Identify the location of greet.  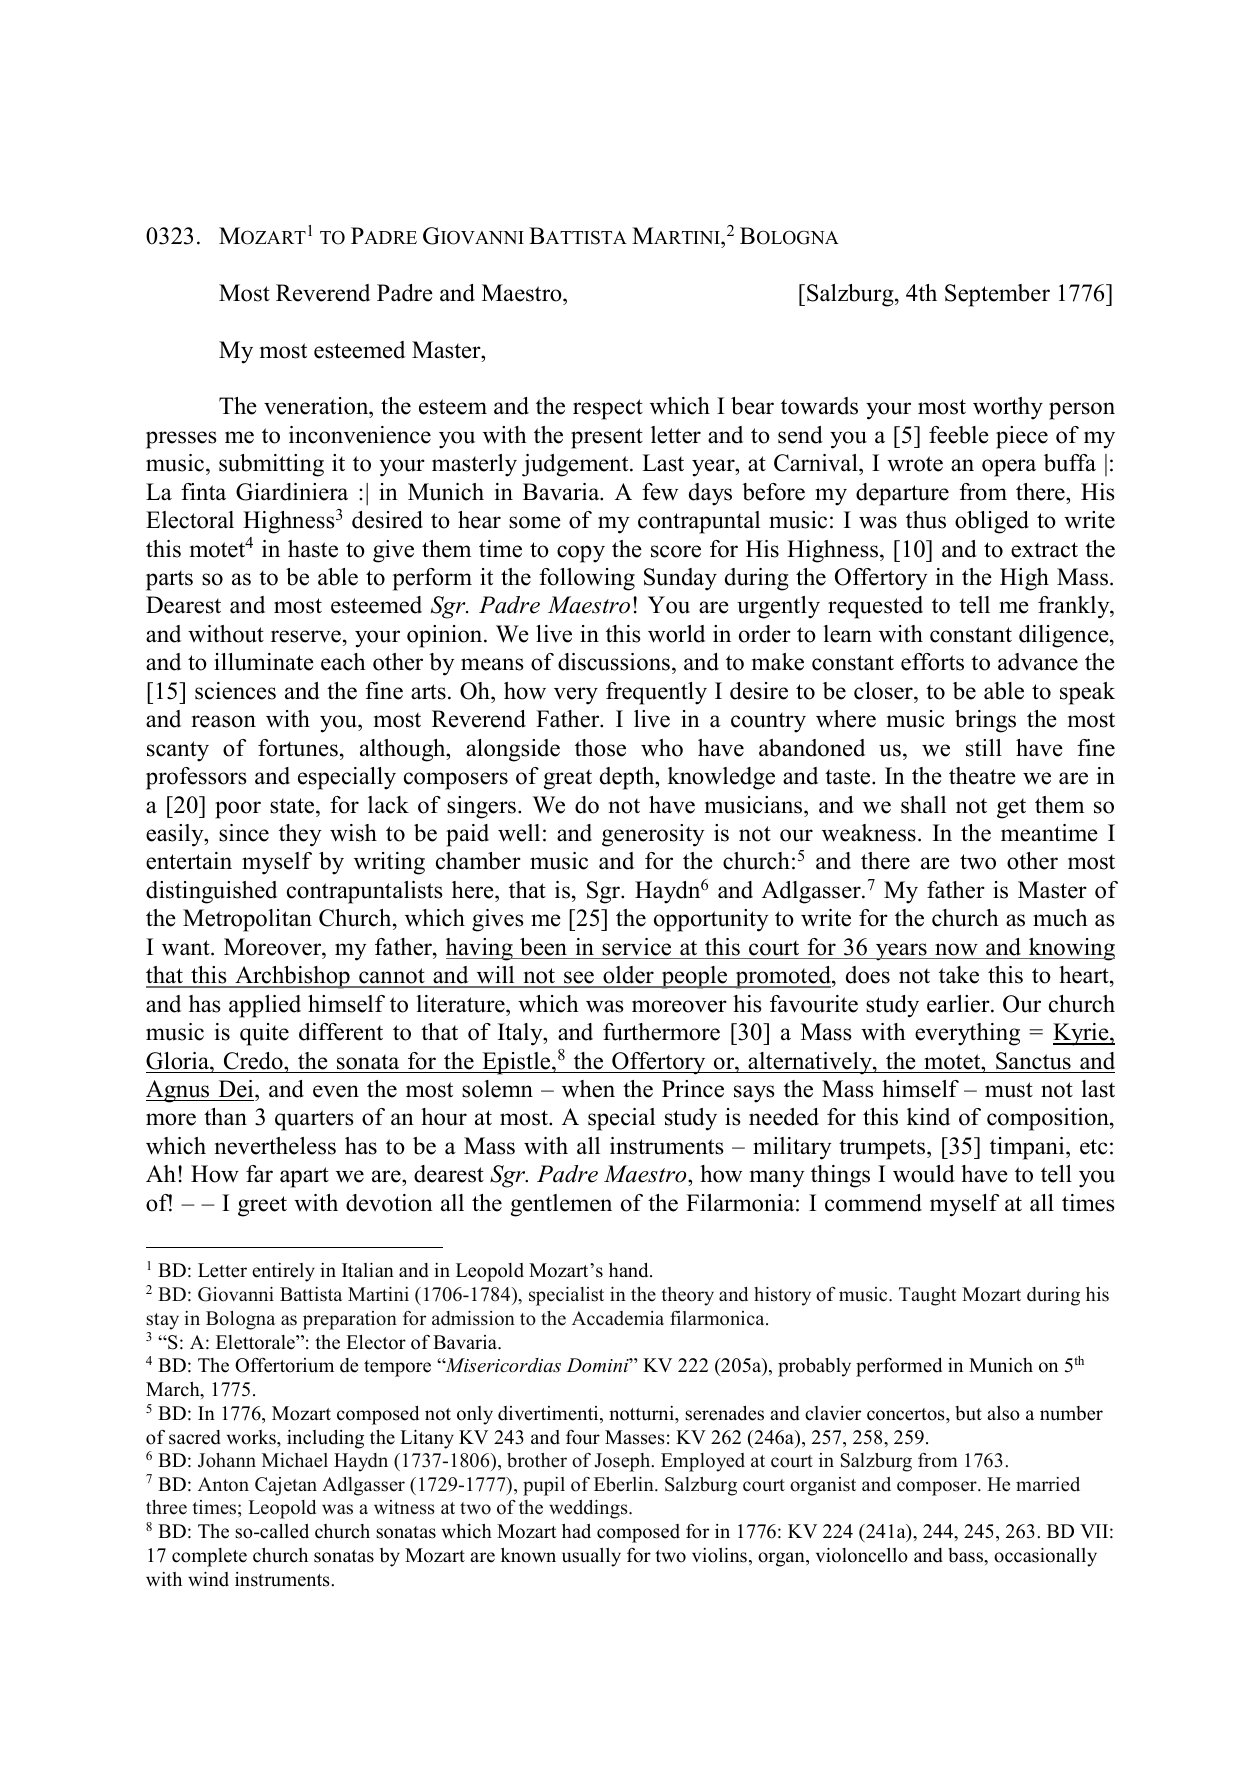
(262, 1206).
